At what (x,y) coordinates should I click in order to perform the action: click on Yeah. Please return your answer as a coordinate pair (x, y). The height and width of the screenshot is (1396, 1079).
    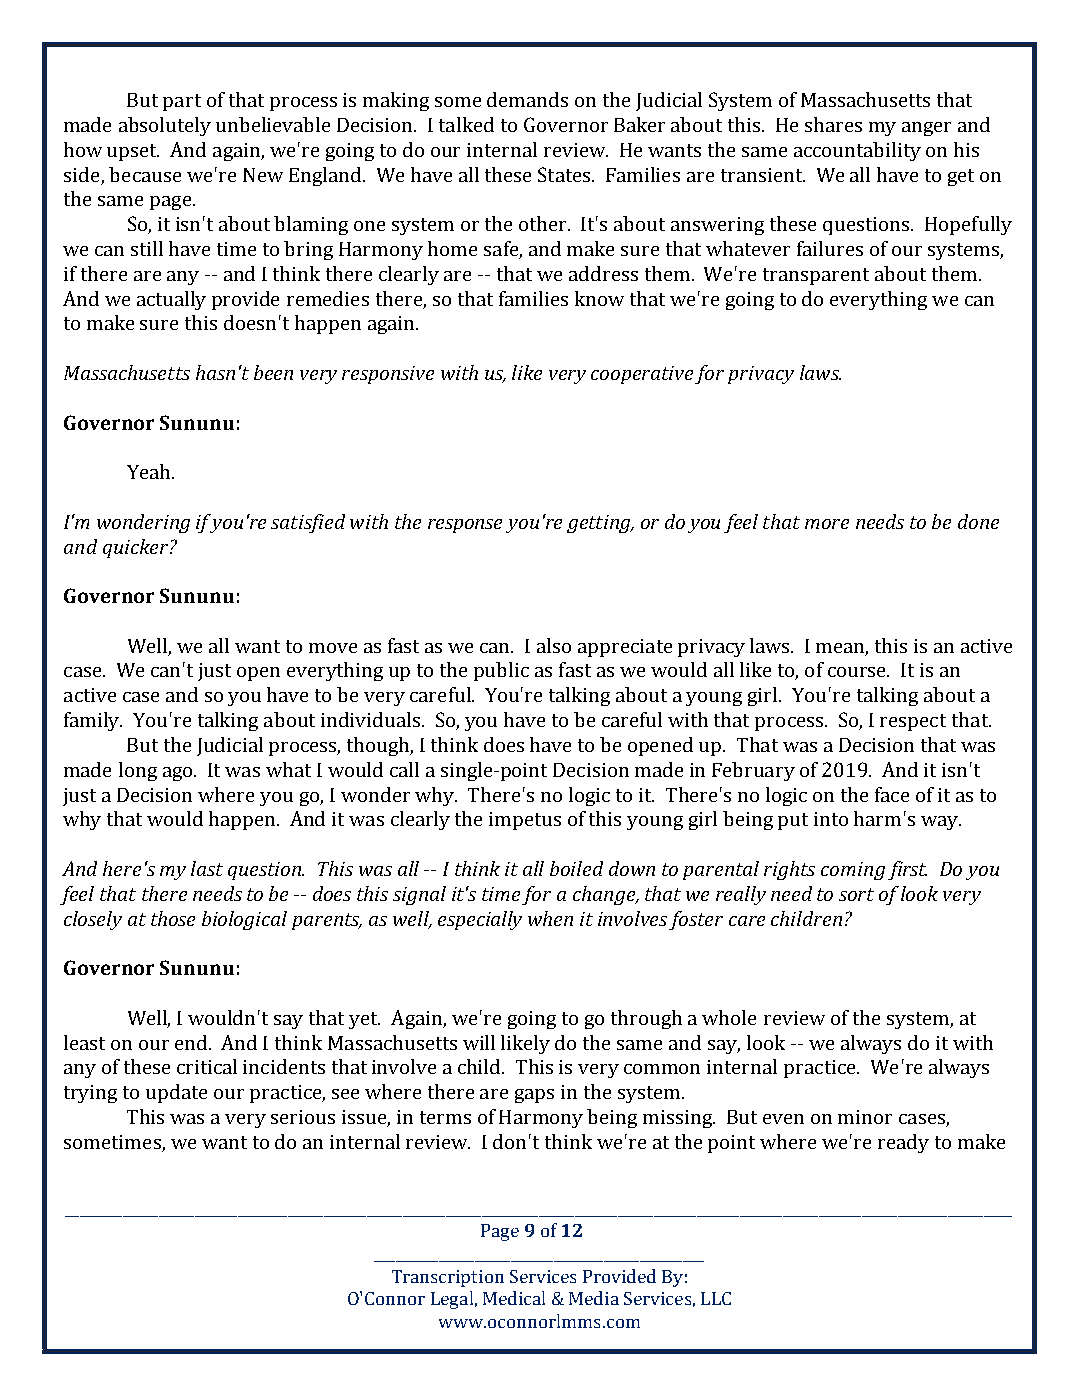
    Looking at the image, I should click on (150, 471).
